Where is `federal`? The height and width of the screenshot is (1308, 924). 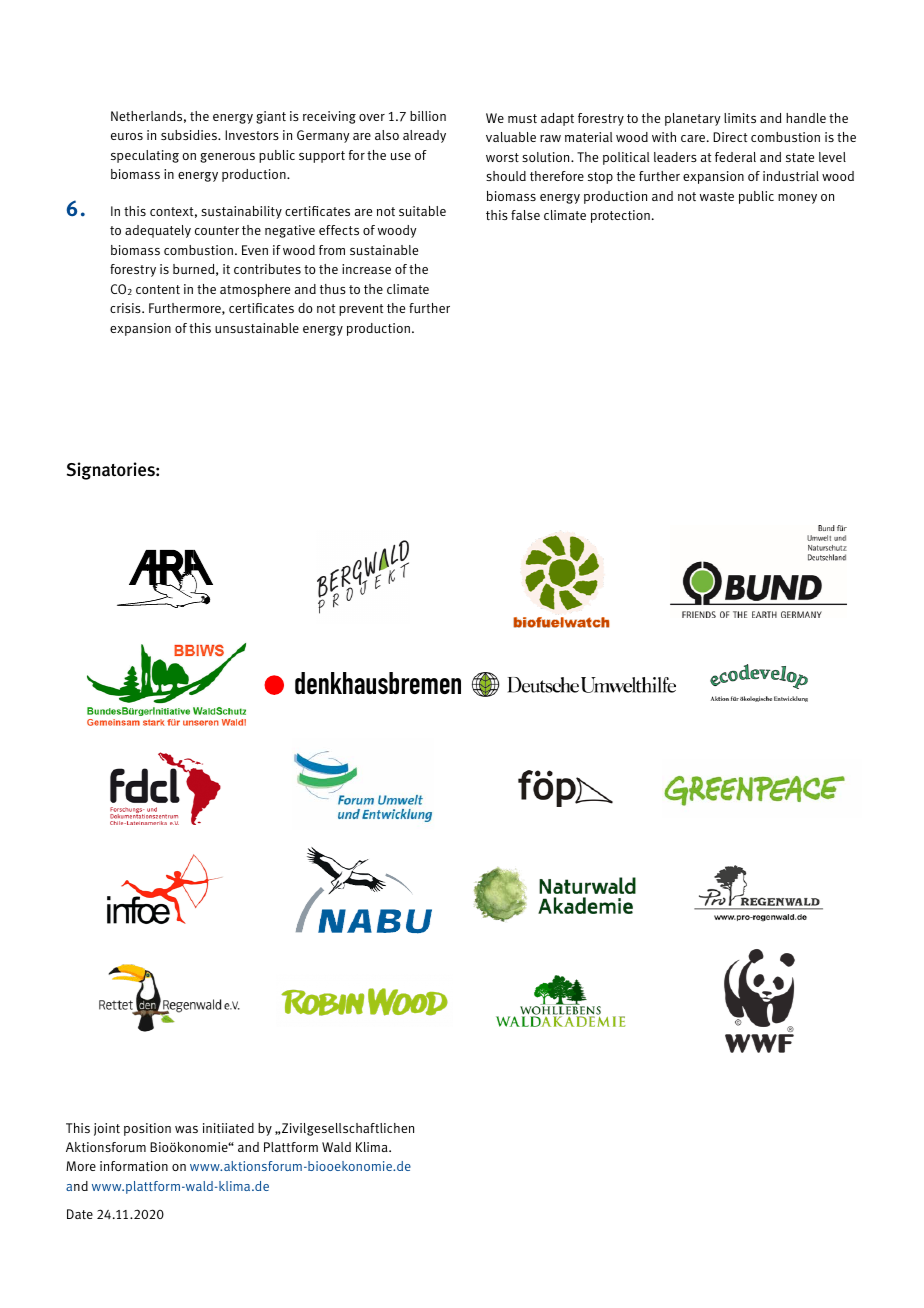
federal is located at coordinates (735, 157).
